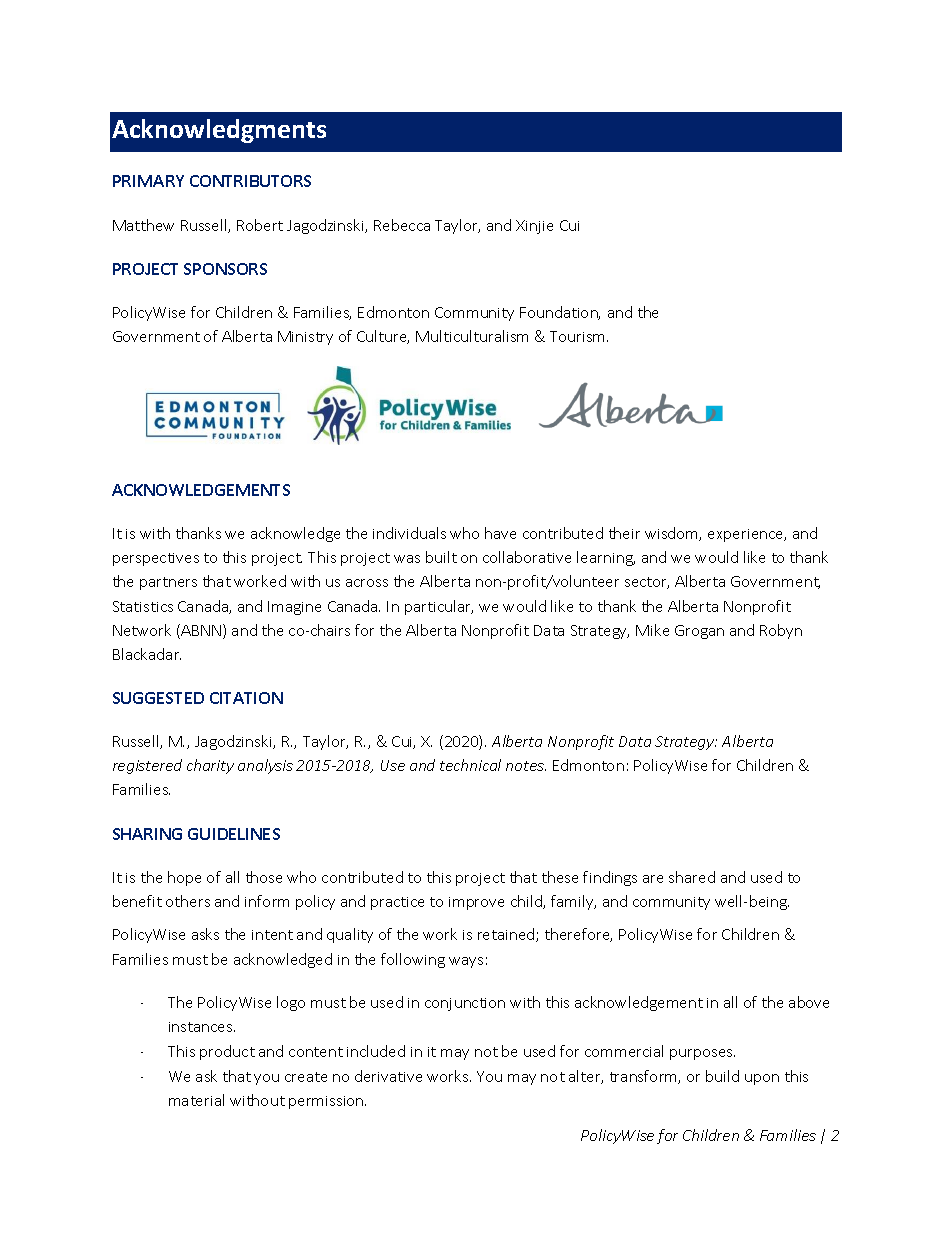 The height and width of the screenshot is (1233, 952). Describe the element at coordinates (439, 607) in the screenshot. I see `particular` at that location.
